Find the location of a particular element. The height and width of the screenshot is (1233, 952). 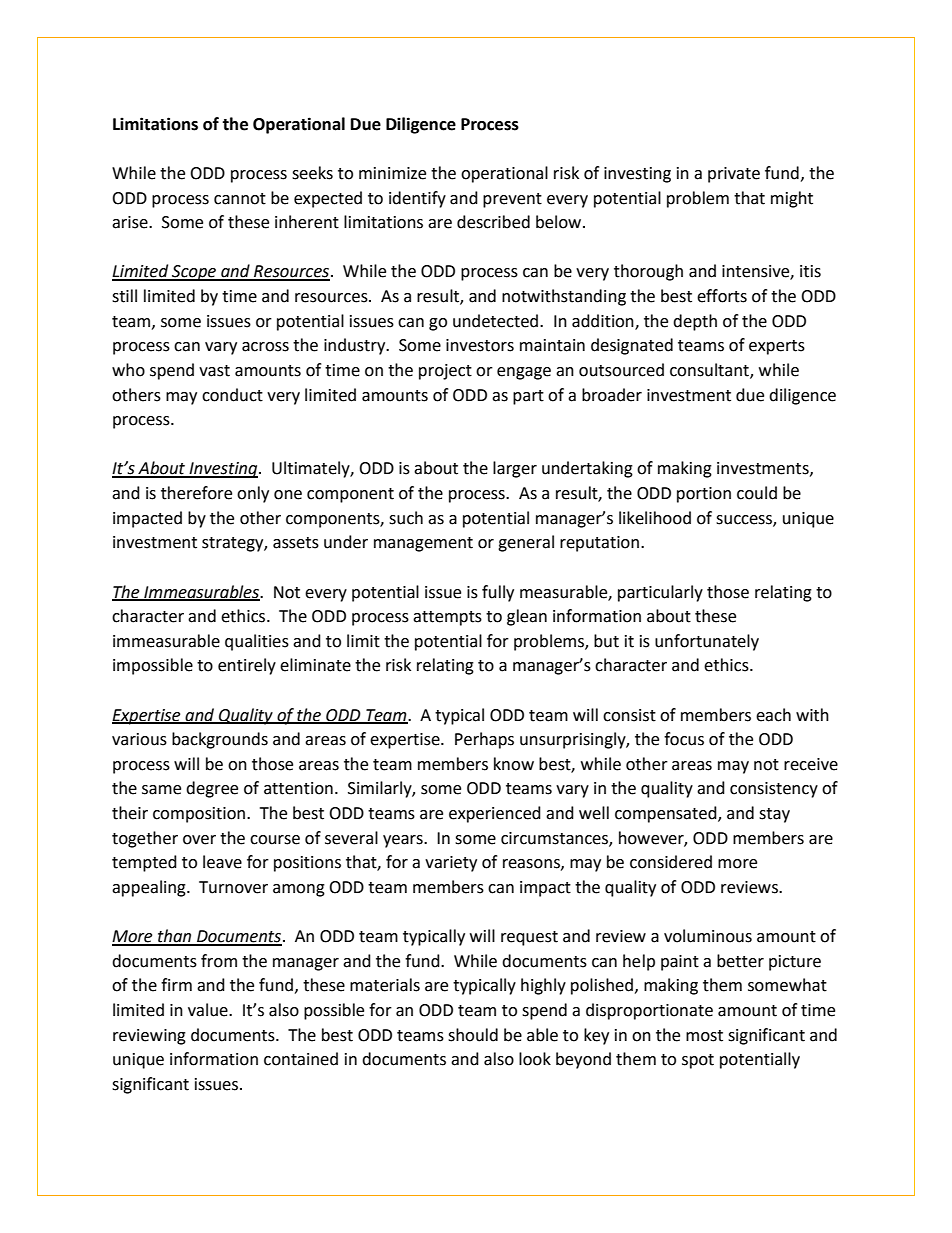

private is located at coordinates (734, 175).
